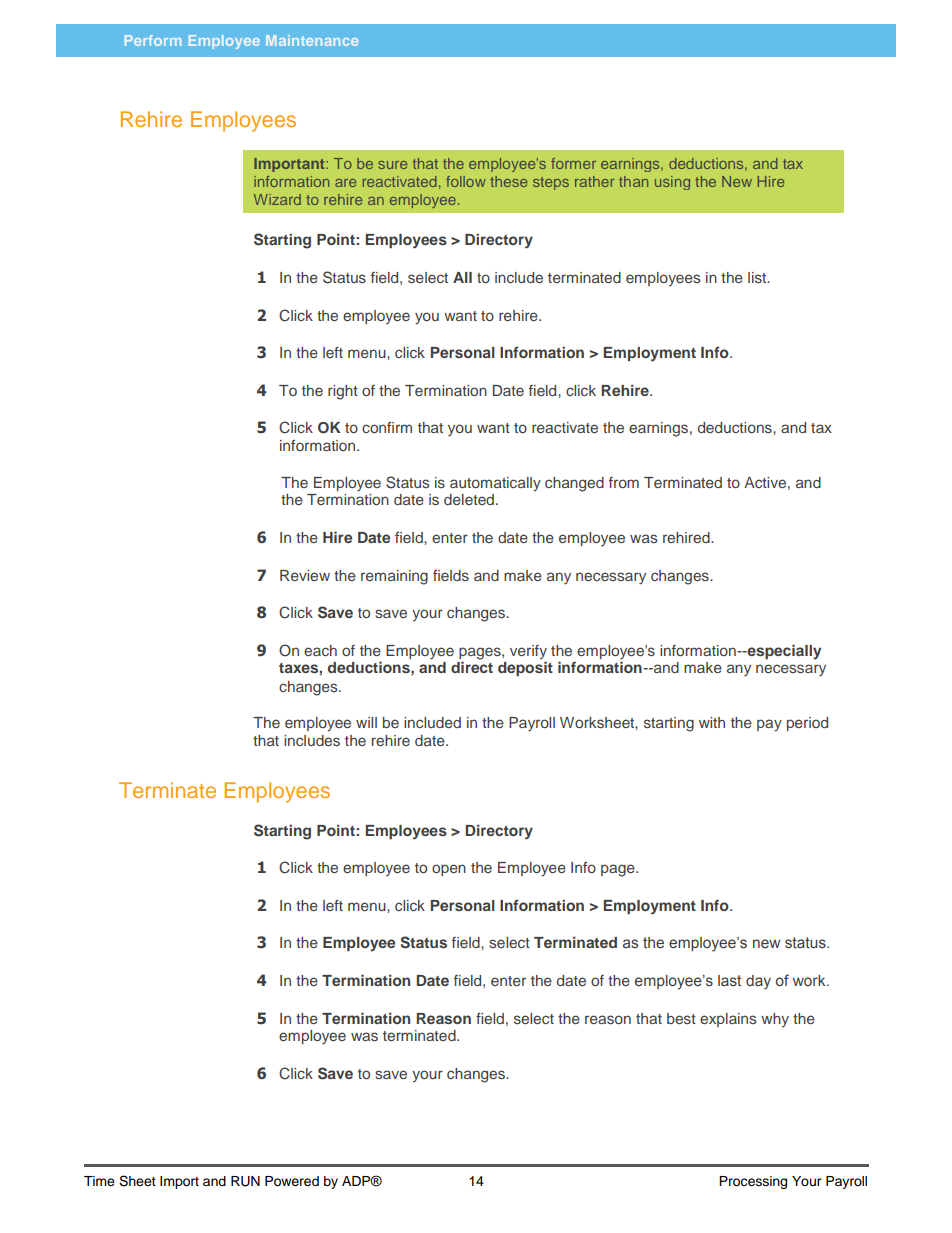 The image size is (952, 1233). What do you see at coordinates (305, 575) in the screenshot?
I see `Review` at bounding box center [305, 575].
